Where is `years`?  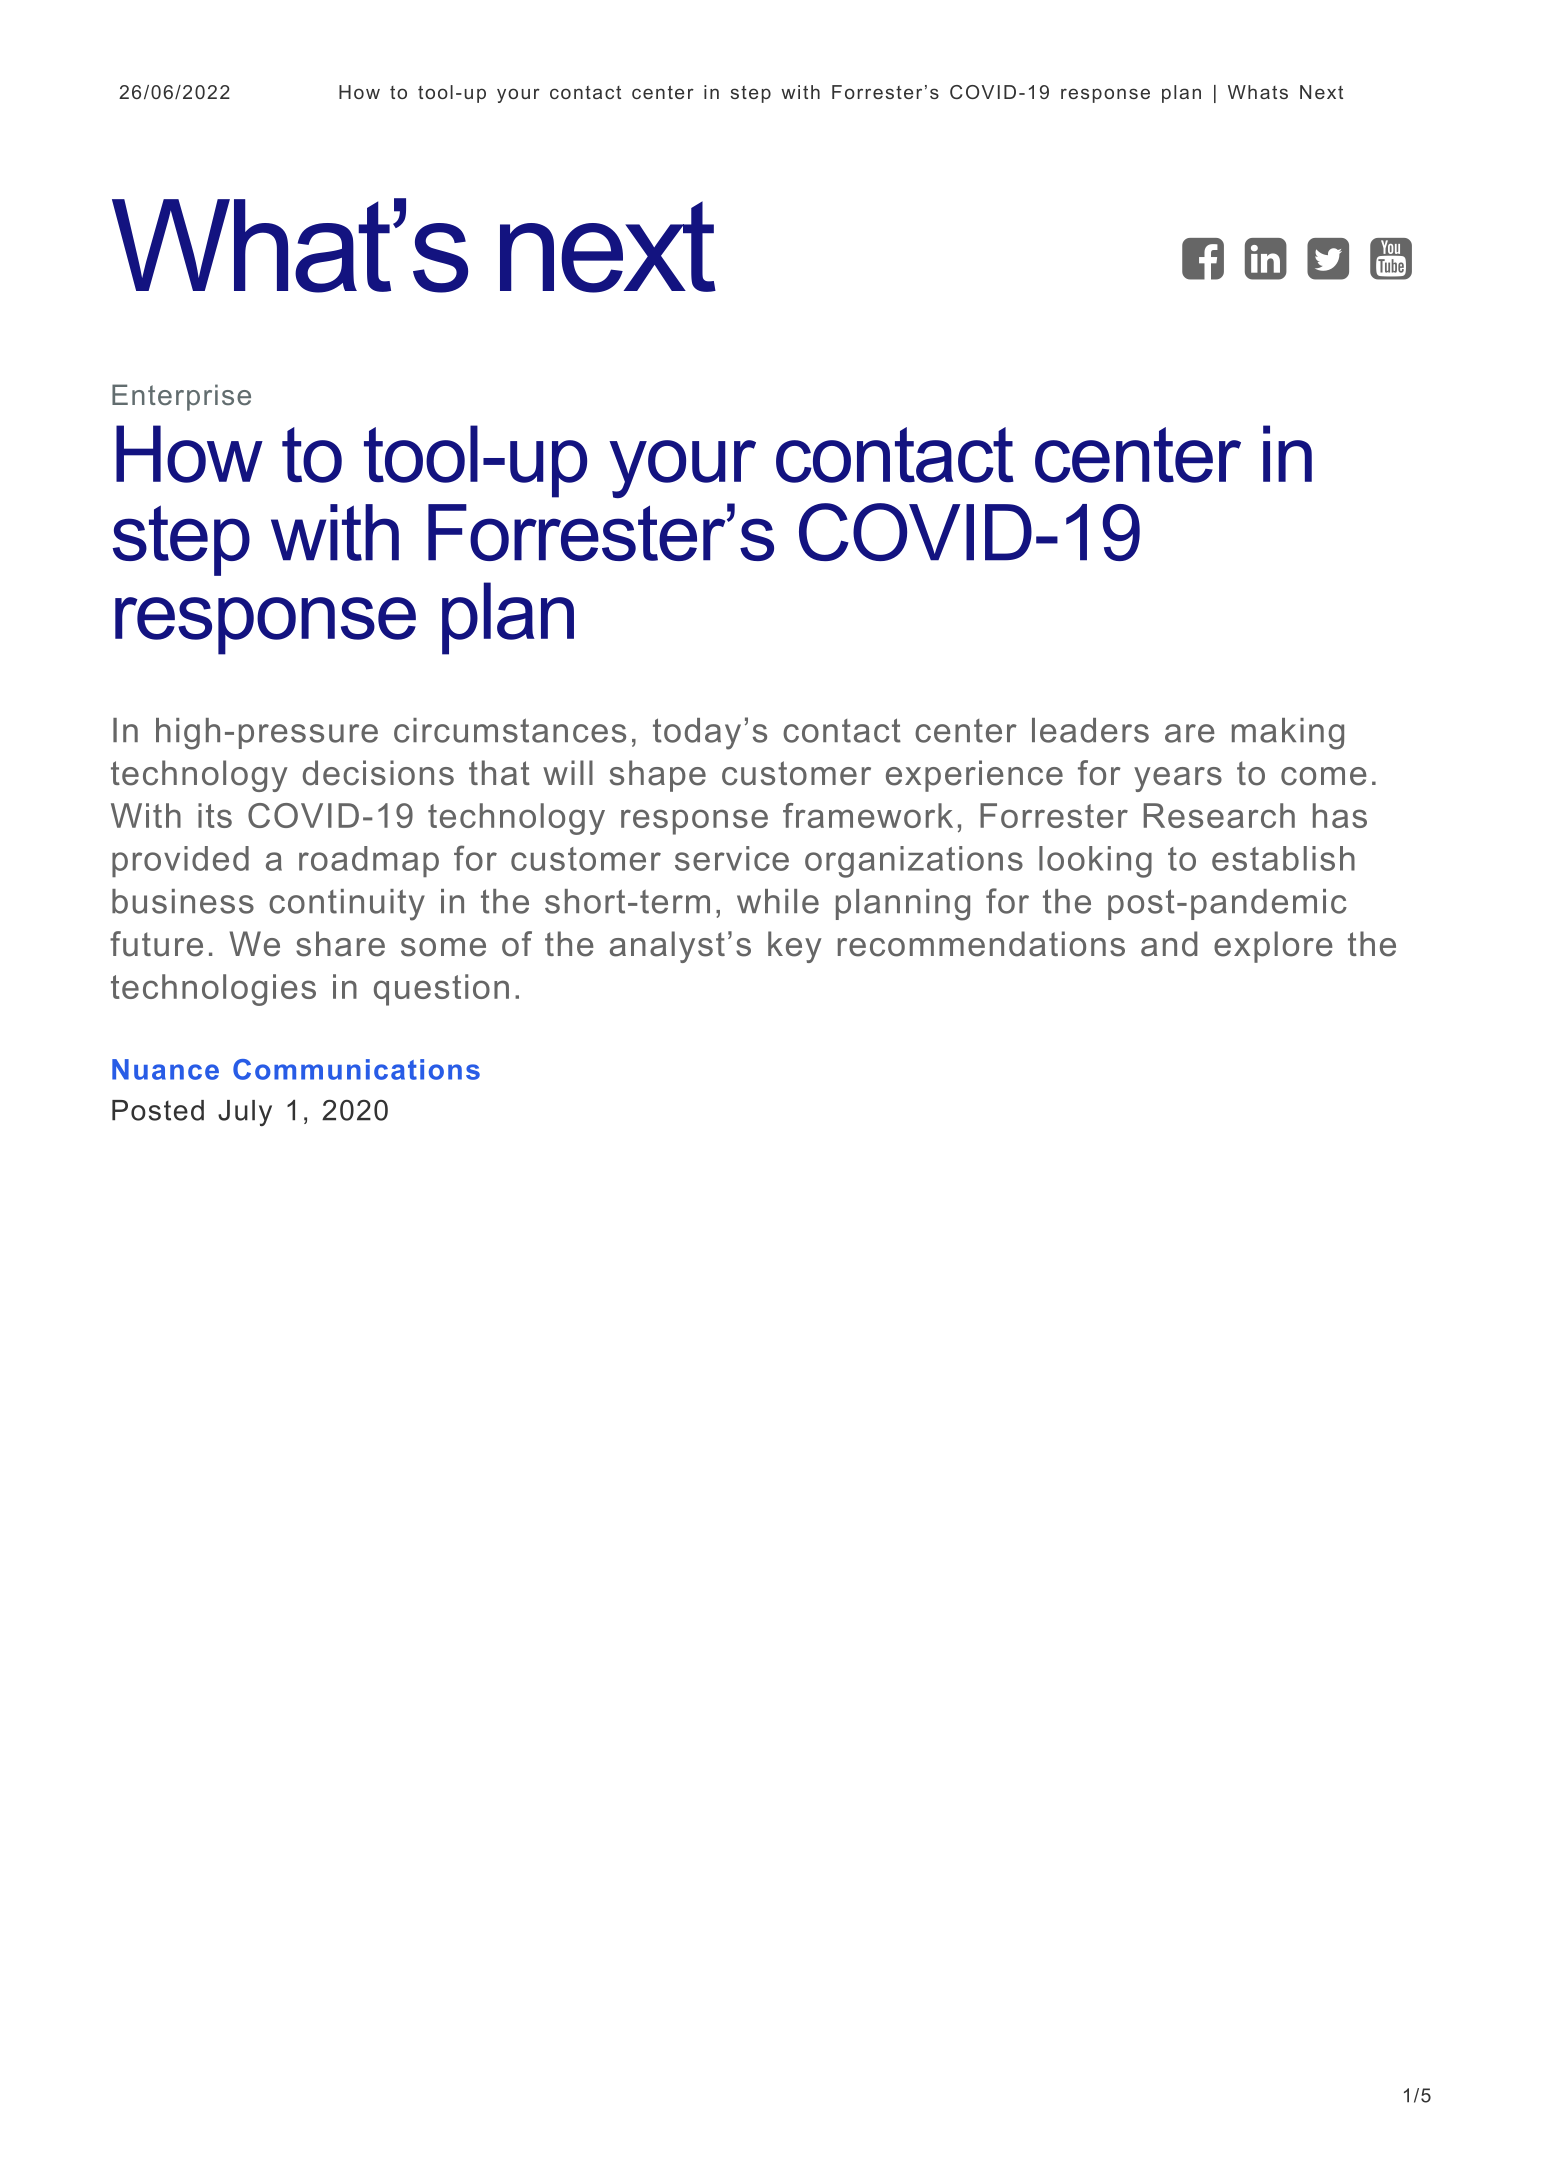
years is located at coordinates (1178, 779).
